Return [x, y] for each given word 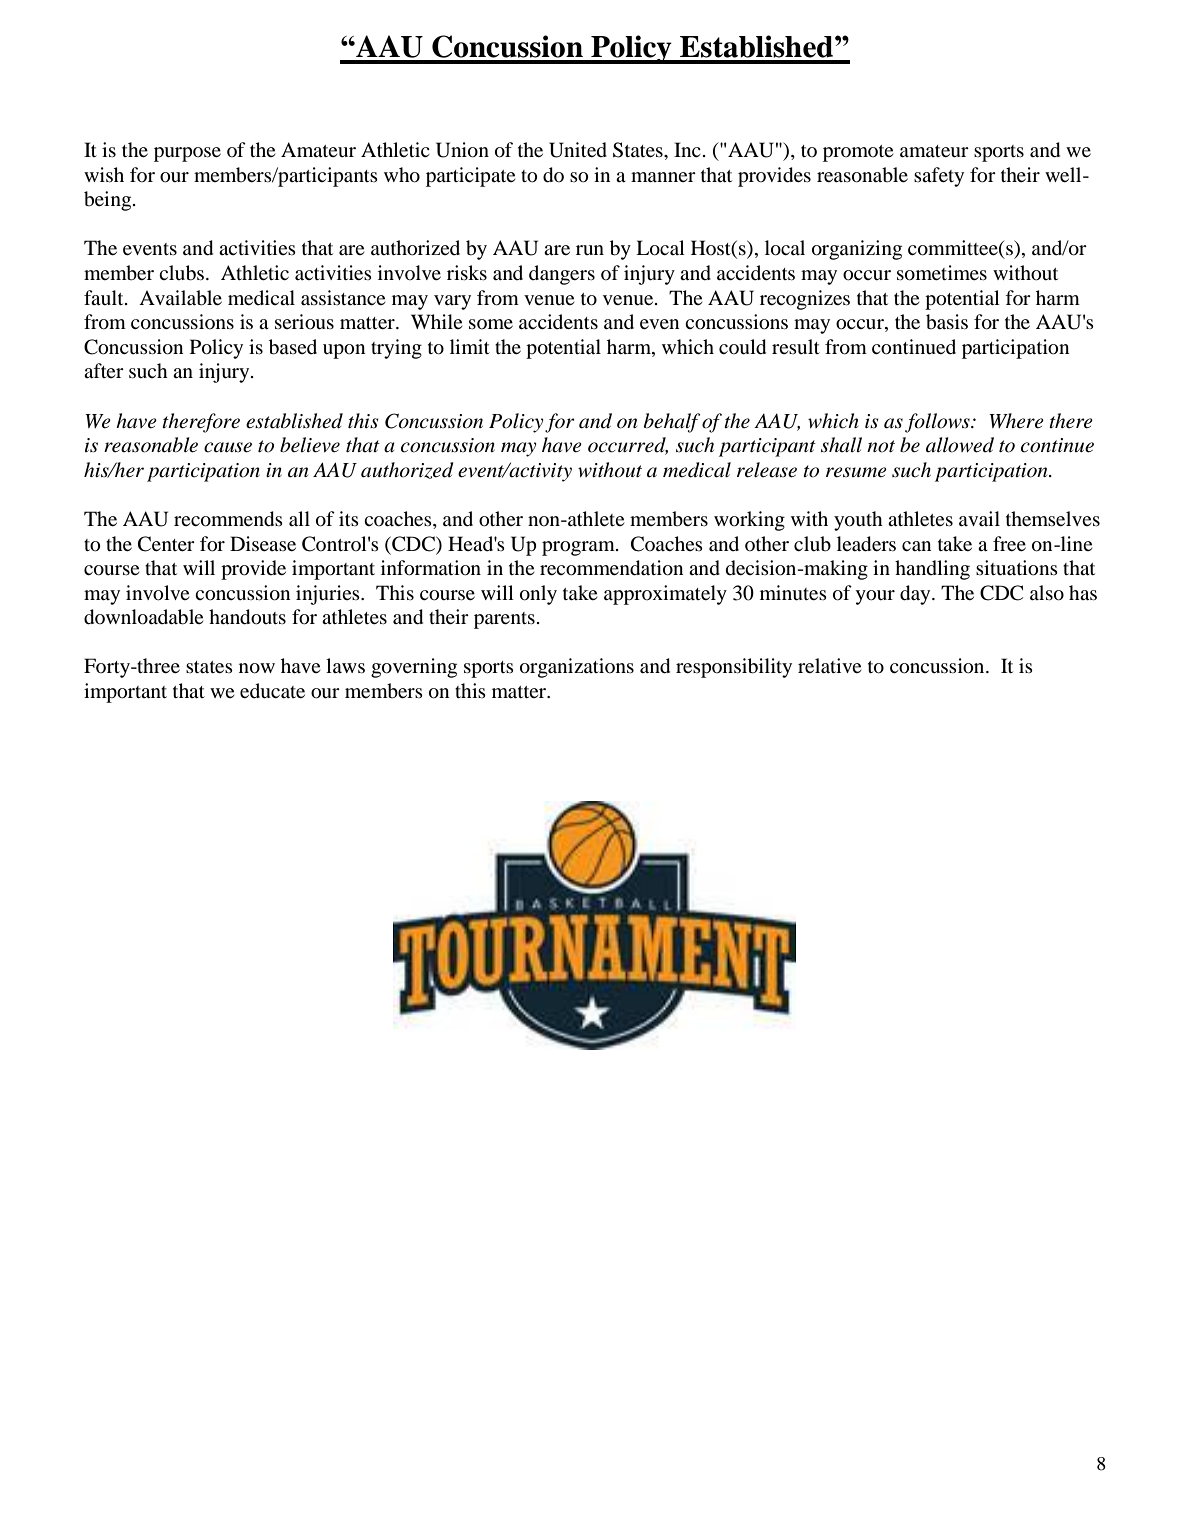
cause [228, 447]
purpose [187, 154]
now [257, 668]
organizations [577, 668]
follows [938, 423]
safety [939, 177]
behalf [672, 423]
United [578, 150]
